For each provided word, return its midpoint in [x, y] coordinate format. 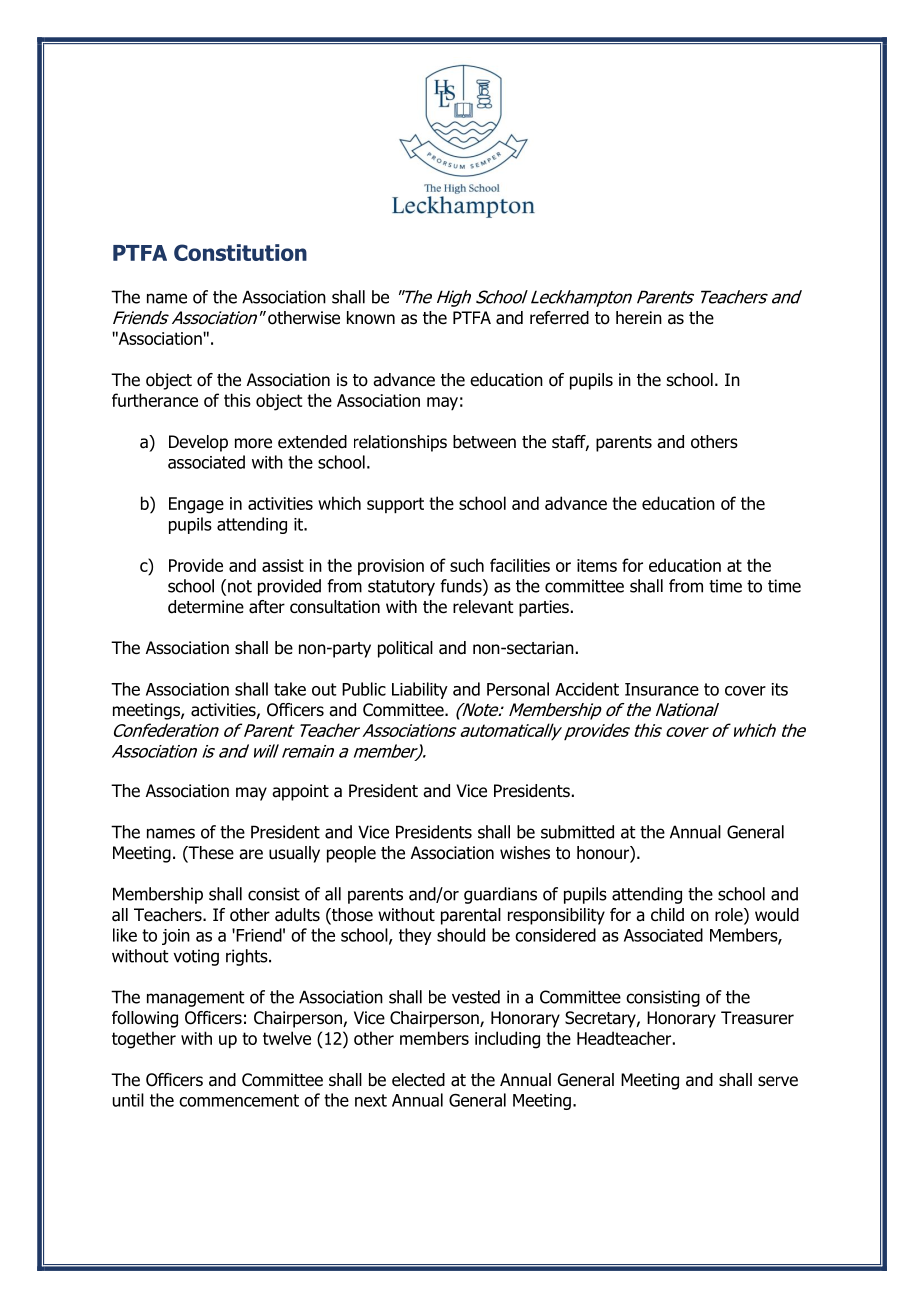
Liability [420, 690]
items [597, 565]
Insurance [662, 689]
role [730, 916]
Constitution [240, 252]
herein [639, 317]
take [290, 689]
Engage [196, 505]
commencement [239, 1100]
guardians [500, 895]
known [371, 318]
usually [294, 854]
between [484, 442]
